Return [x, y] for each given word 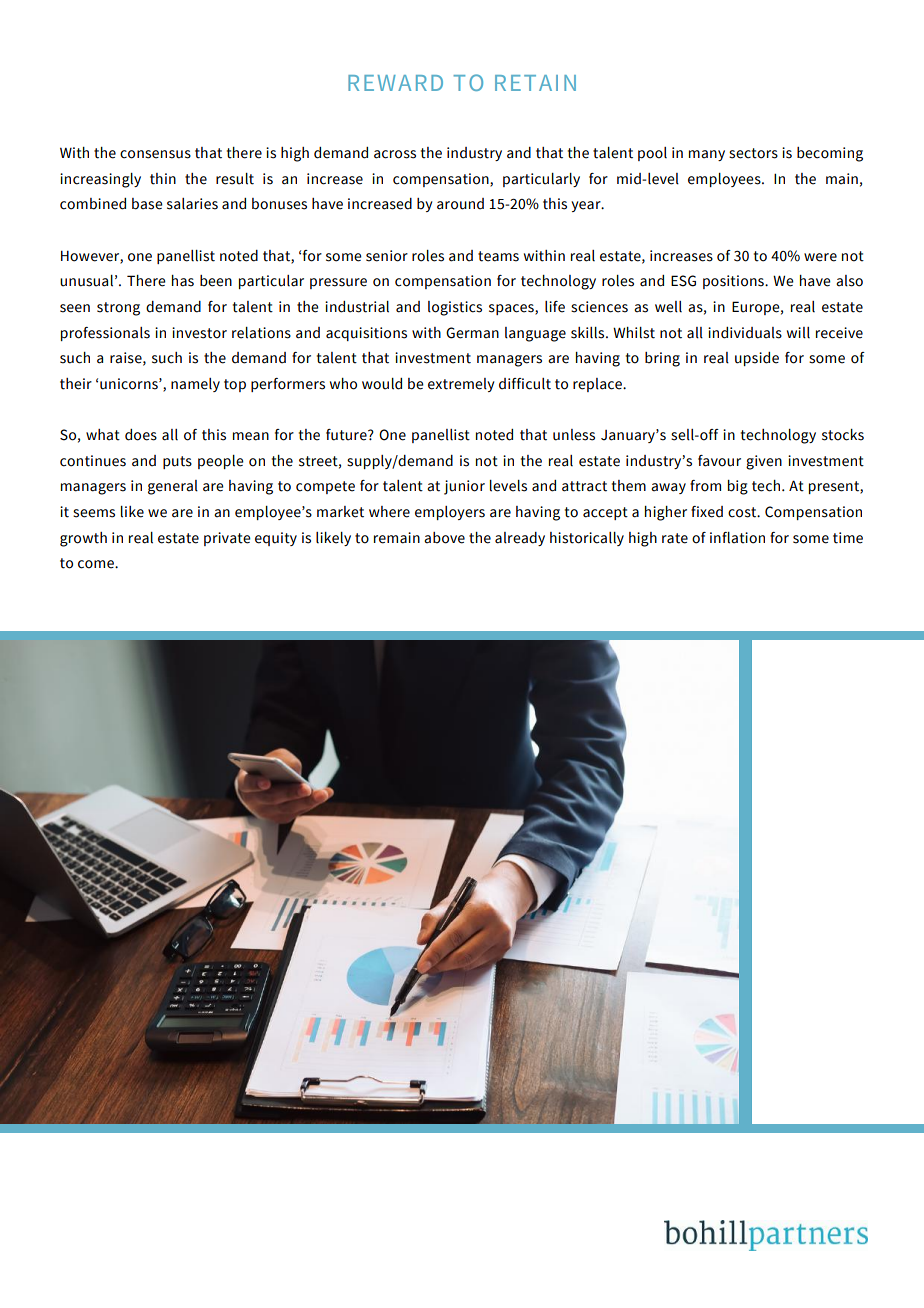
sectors [753, 153]
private [227, 539]
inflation [737, 538]
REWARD [395, 83]
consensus [155, 154]
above [444, 538]
